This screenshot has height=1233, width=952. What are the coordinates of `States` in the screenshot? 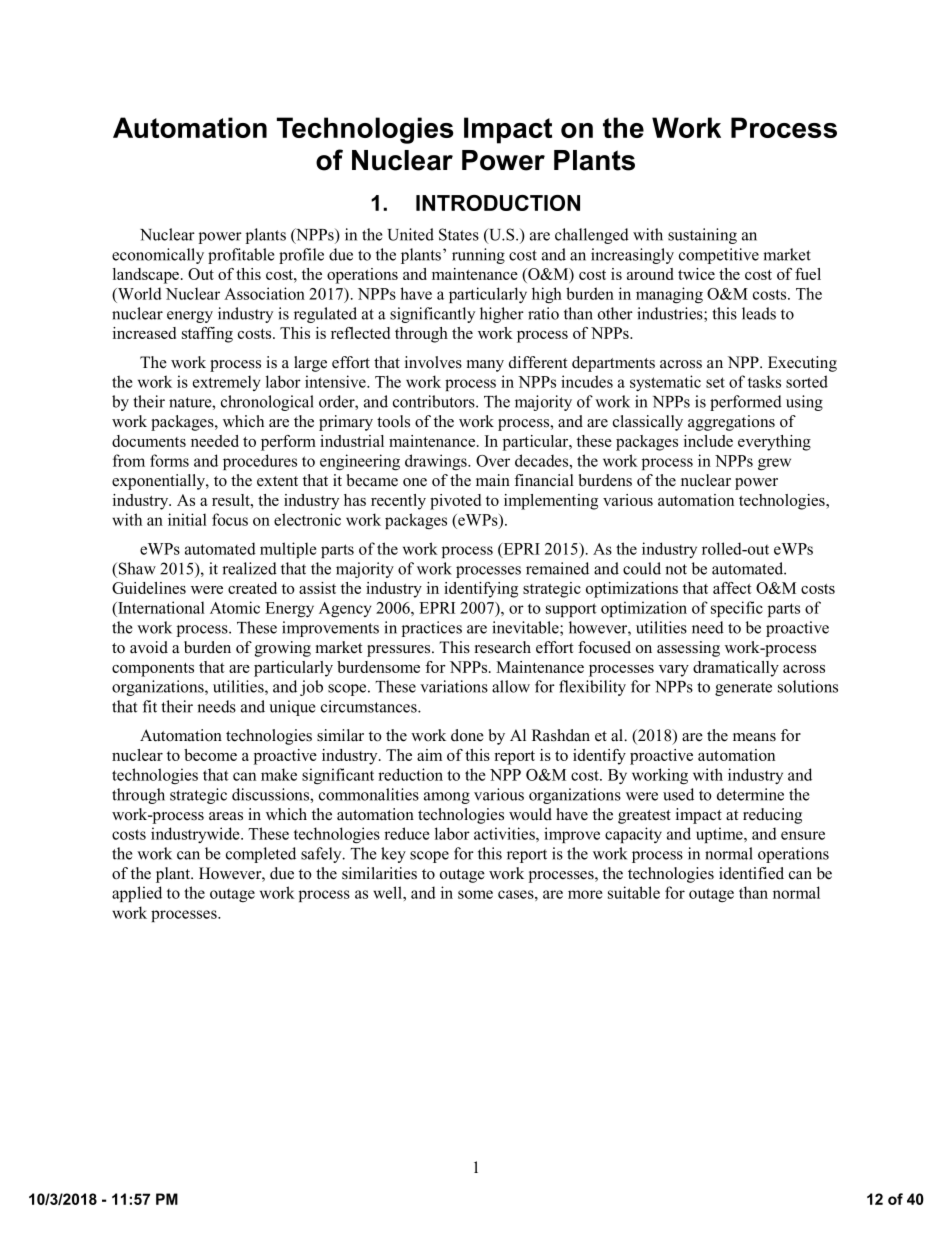 It's located at (459, 234).
